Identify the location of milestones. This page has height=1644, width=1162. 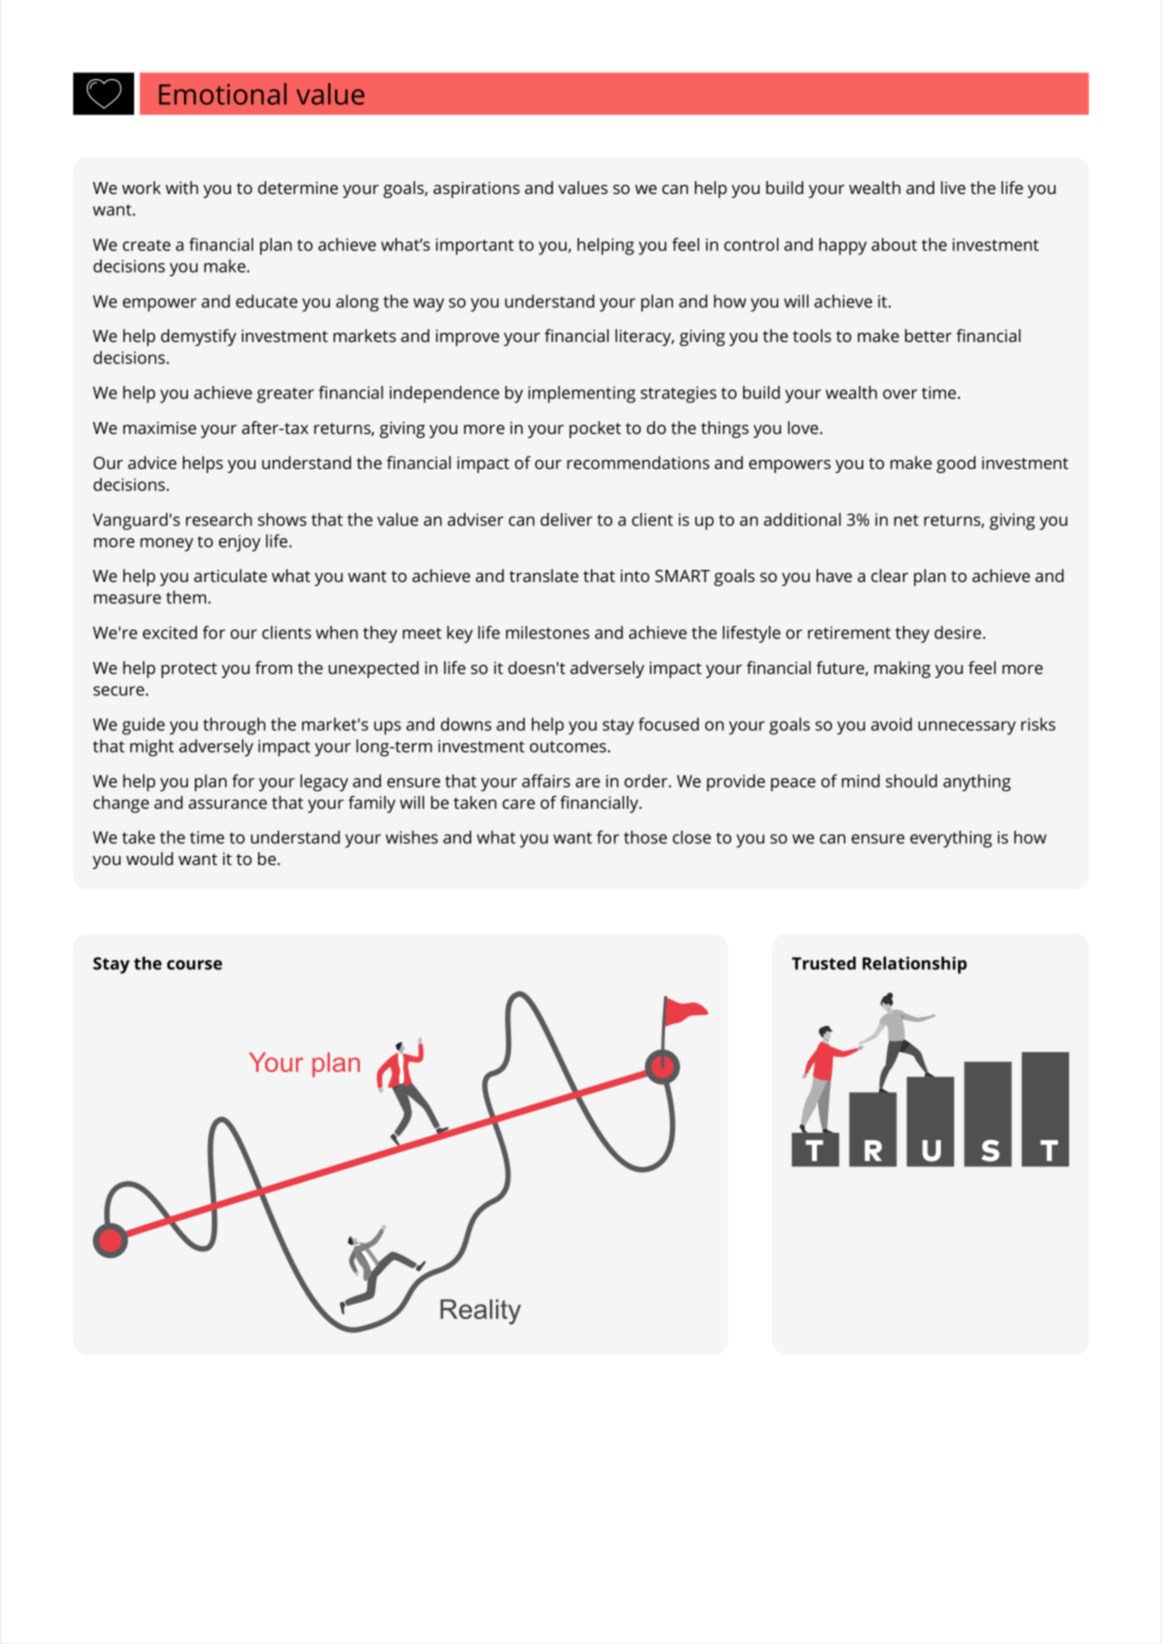
(548, 632).
